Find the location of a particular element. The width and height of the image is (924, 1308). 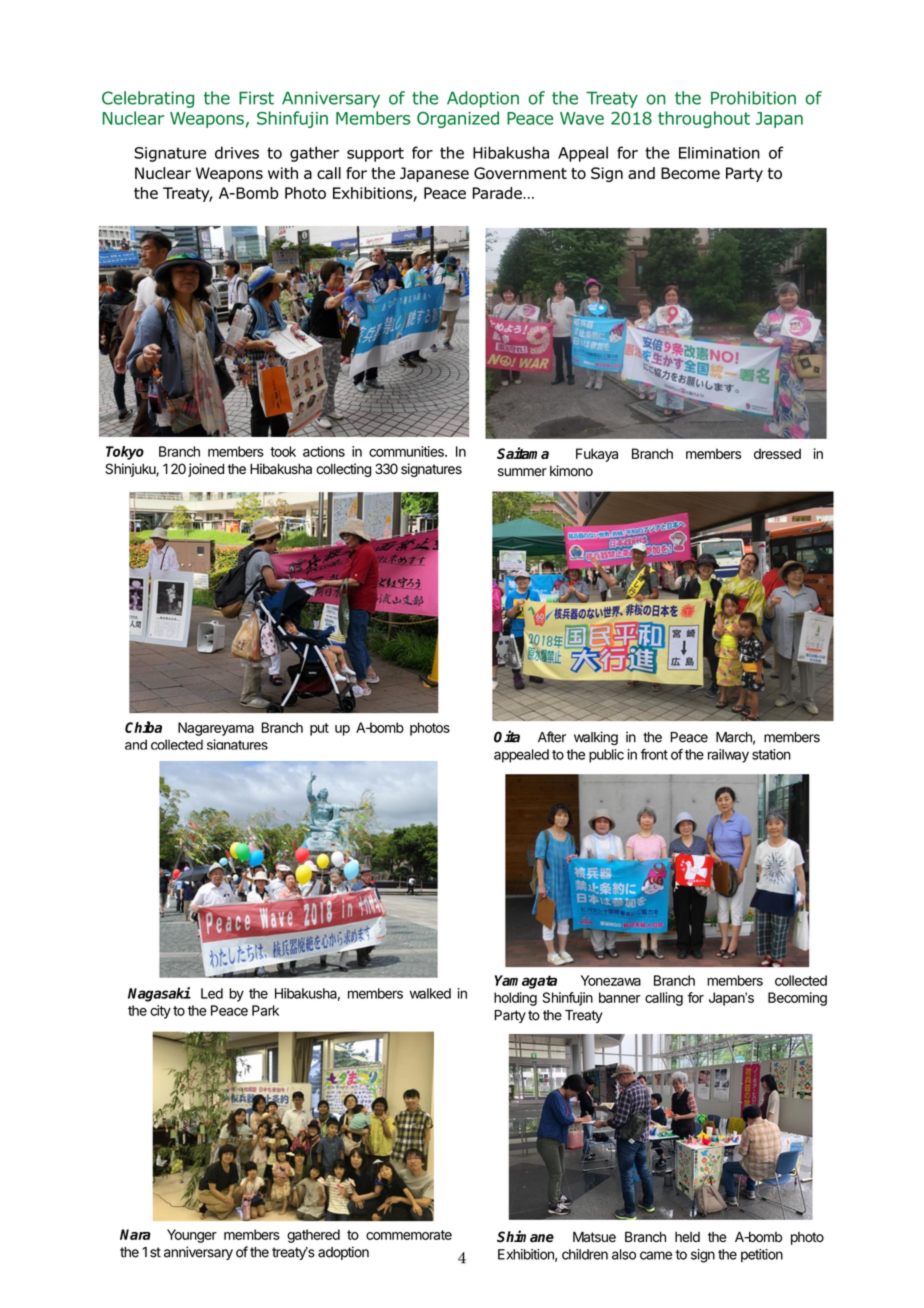

dressed is located at coordinates (777, 453).
